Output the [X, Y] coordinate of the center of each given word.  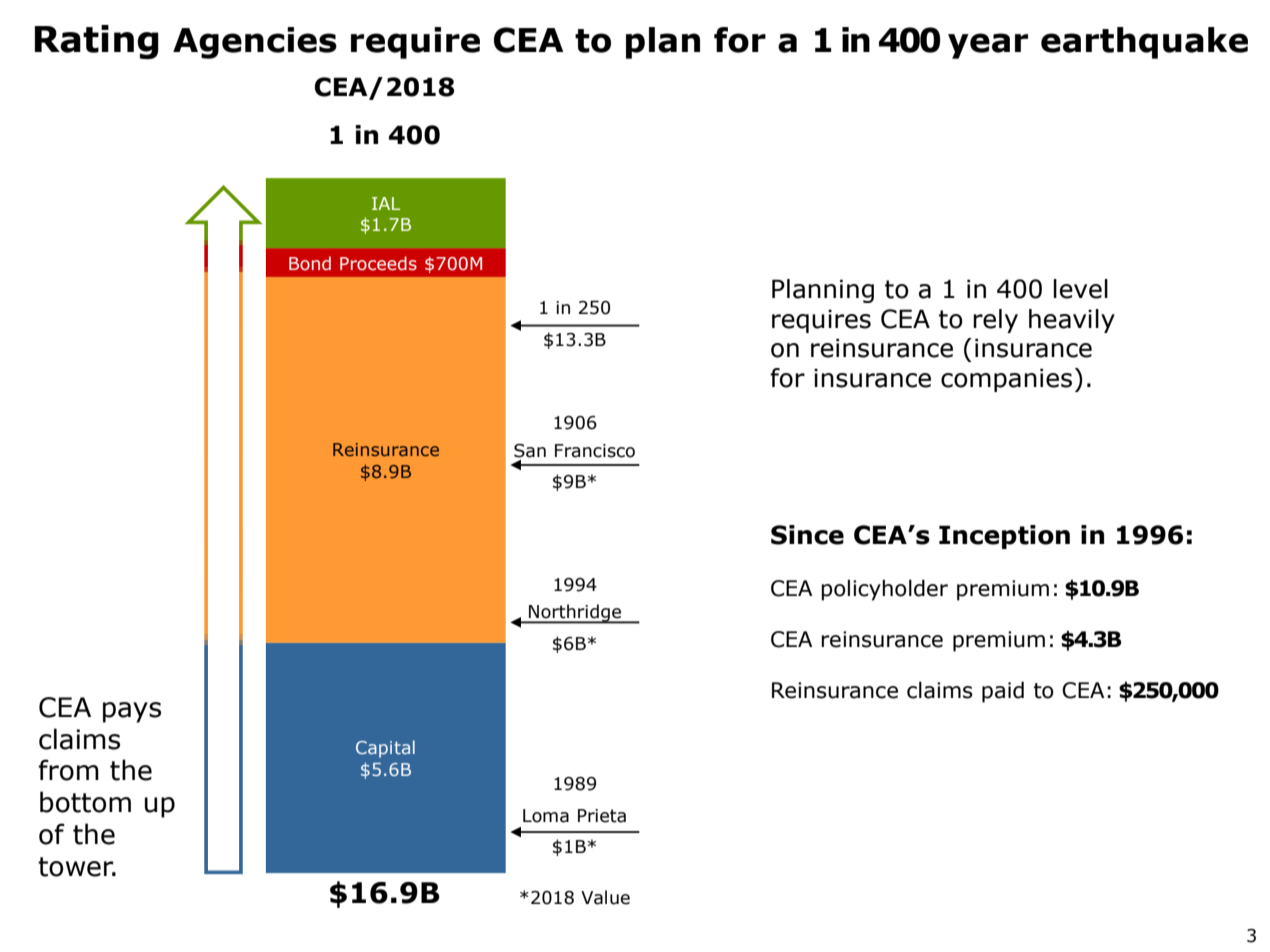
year [988, 46]
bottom [85, 802]
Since [807, 535]
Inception [1004, 537]
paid [1003, 692]
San [530, 451]
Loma [546, 816]
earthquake [1144, 43]
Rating [97, 42]
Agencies [255, 43]
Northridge [575, 614]
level [1080, 289]
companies [1006, 380]
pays [132, 712]
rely [995, 321]
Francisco [595, 451]
